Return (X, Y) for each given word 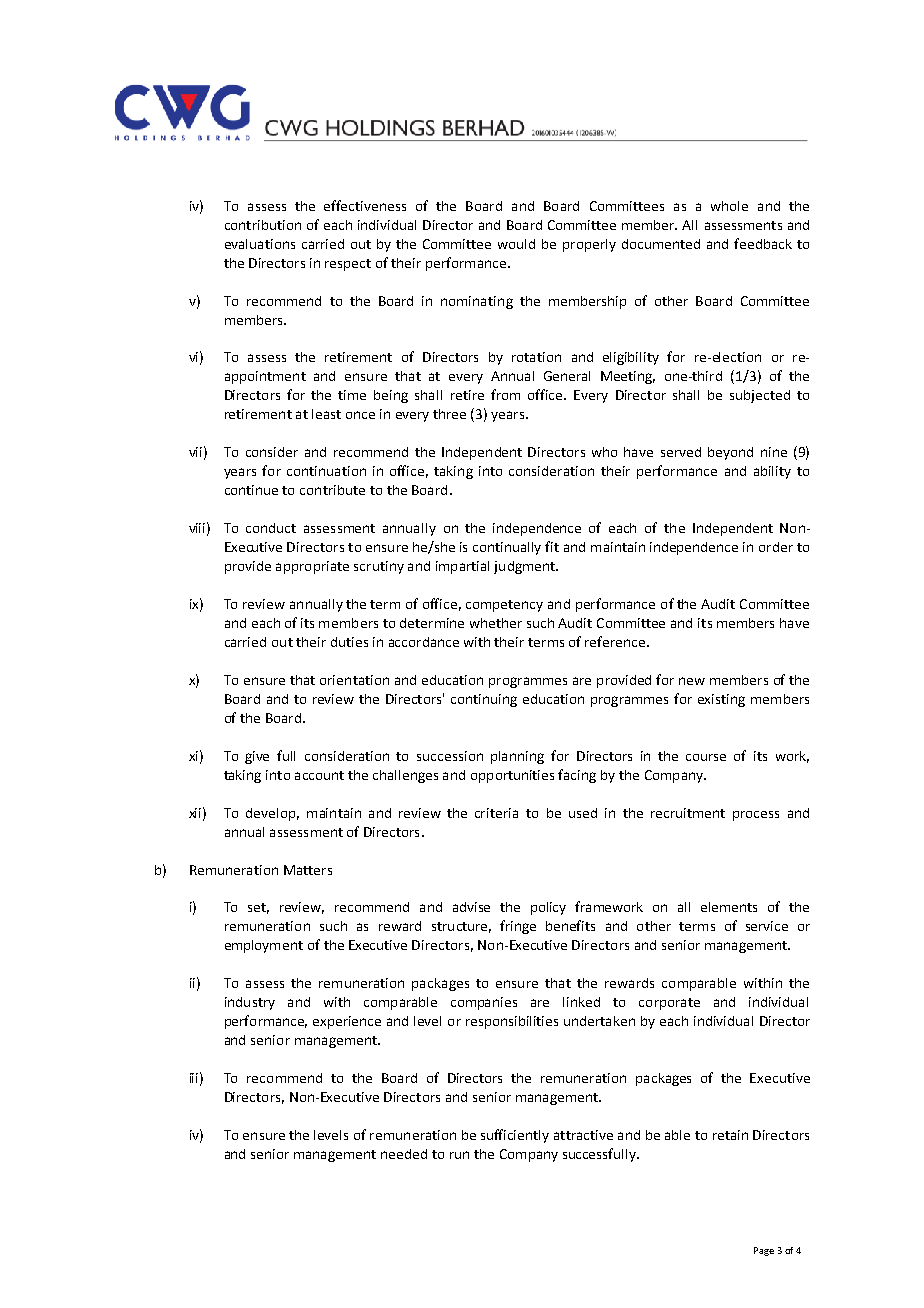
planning (517, 757)
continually (507, 548)
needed (404, 1154)
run (459, 1155)
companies (484, 1003)
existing (721, 700)
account (319, 775)
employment (264, 946)
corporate (669, 1004)
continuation (326, 471)
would (516, 244)
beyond (730, 453)
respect (348, 265)
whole (729, 206)
